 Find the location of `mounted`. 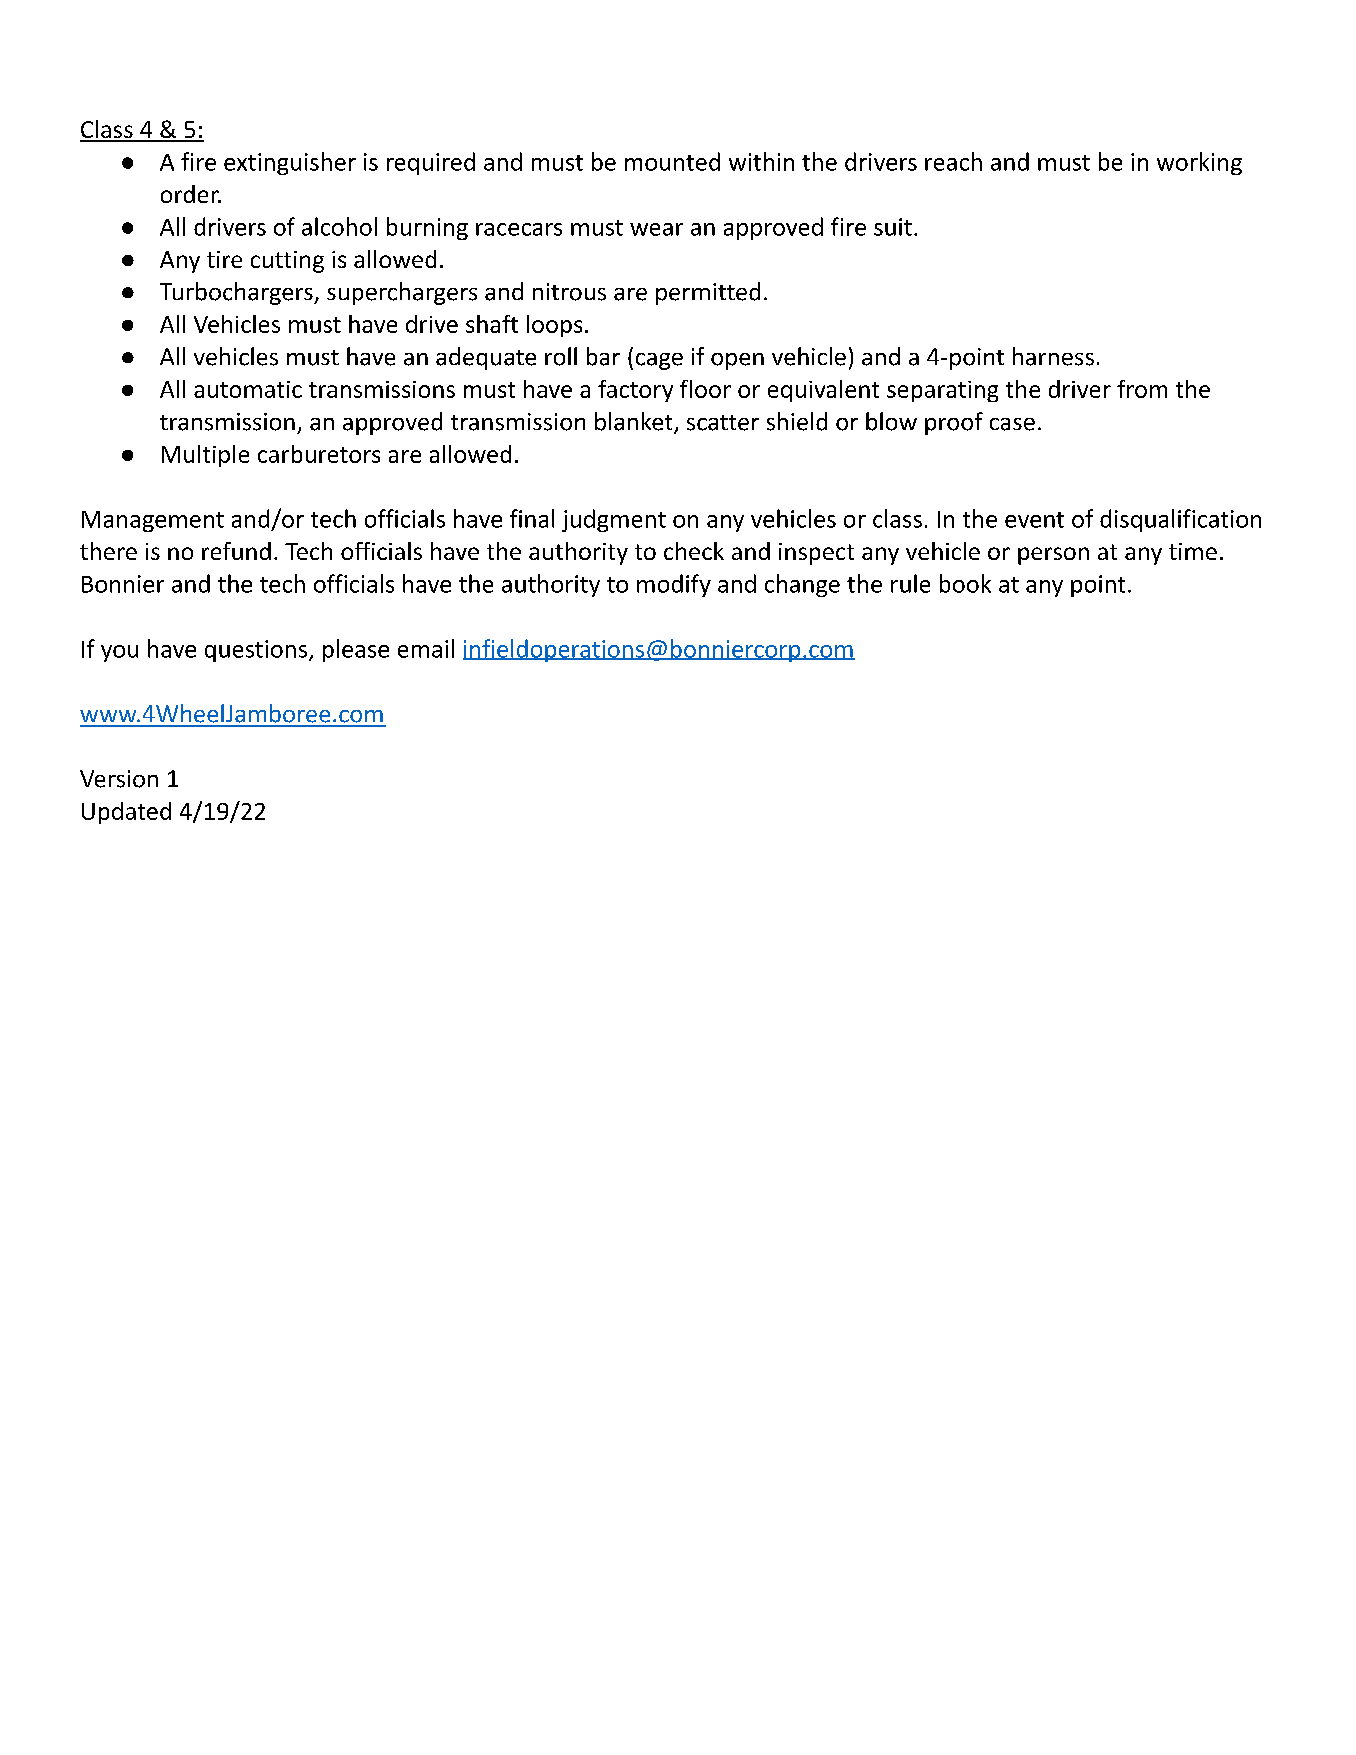

mounted is located at coordinates (672, 161).
